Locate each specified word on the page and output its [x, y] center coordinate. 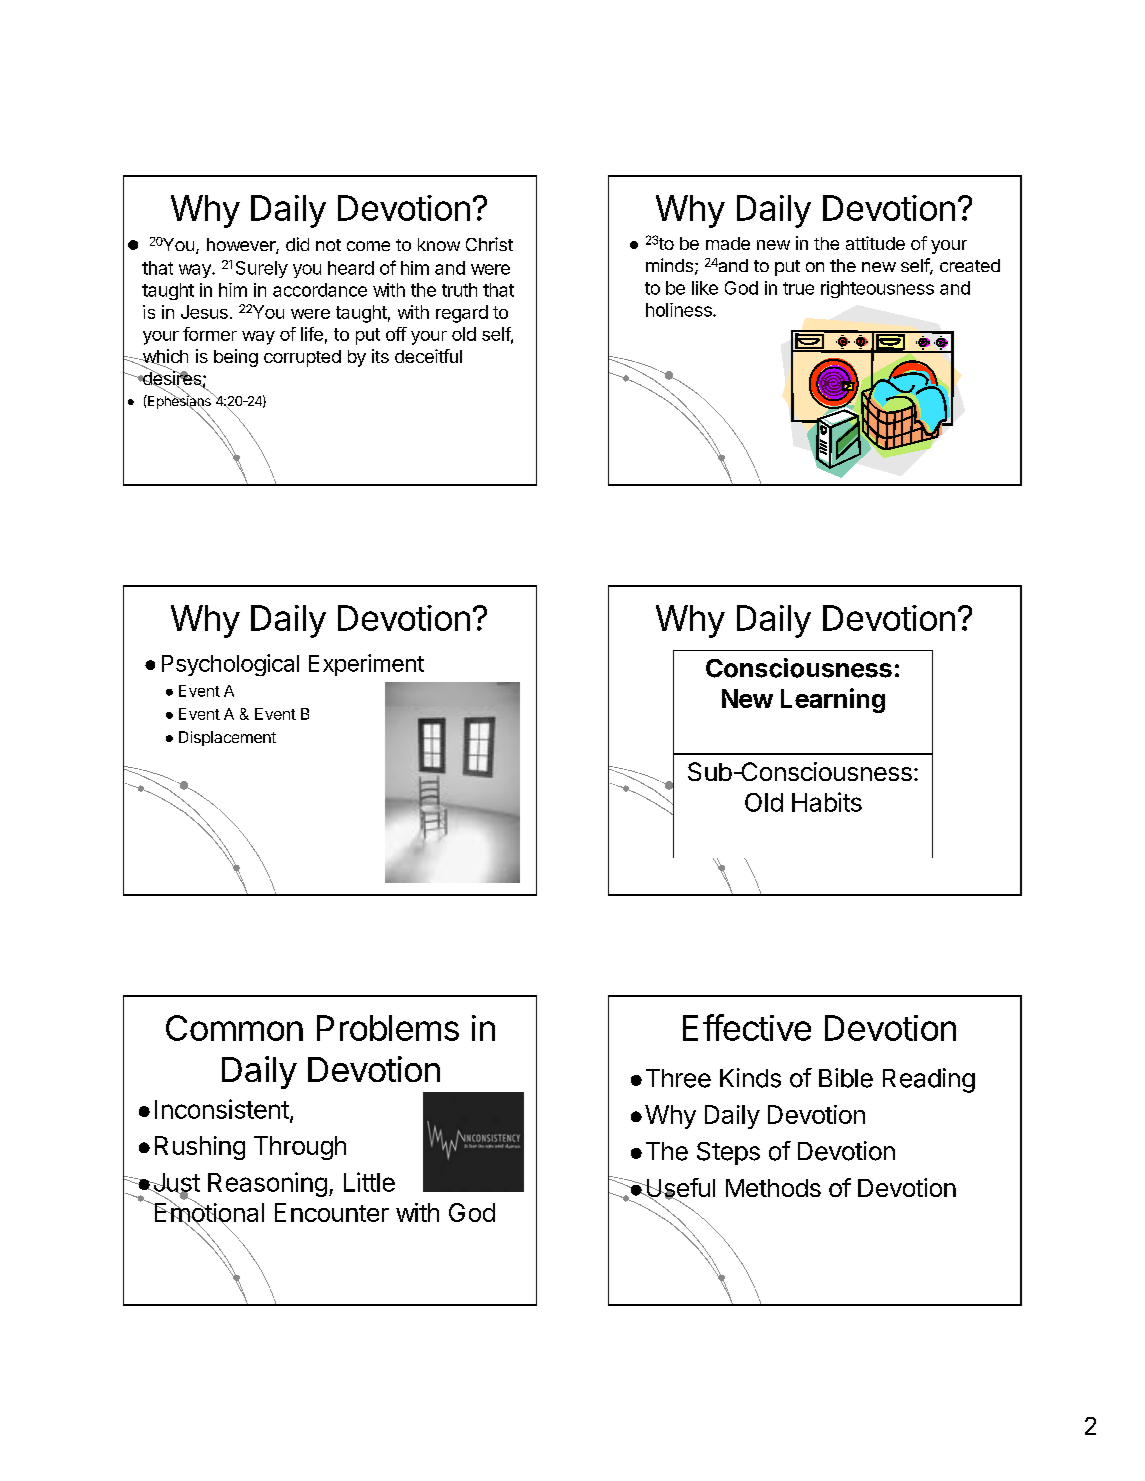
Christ [489, 244]
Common [234, 1028]
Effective [747, 1027]
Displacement [227, 738]
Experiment [366, 665]
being [236, 358]
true [798, 288]
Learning [833, 700]
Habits [827, 802]
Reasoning [267, 1184]
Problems [388, 1028]
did [297, 244]
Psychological [230, 665]
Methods [773, 1188]
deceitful [428, 356]
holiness [680, 310]
